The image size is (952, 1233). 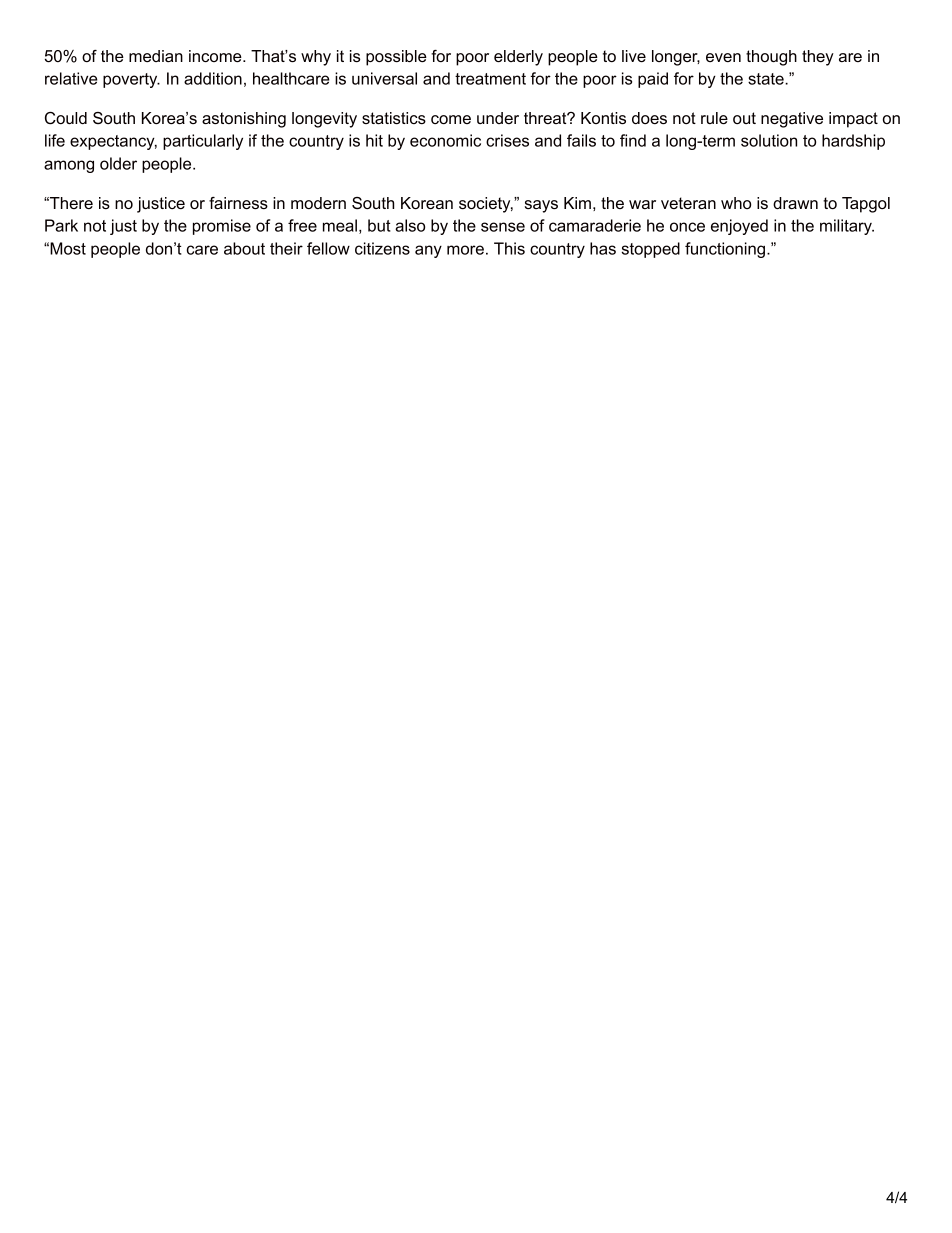 What do you see at coordinates (498, 118) in the screenshot?
I see `under` at bounding box center [498, 118].
